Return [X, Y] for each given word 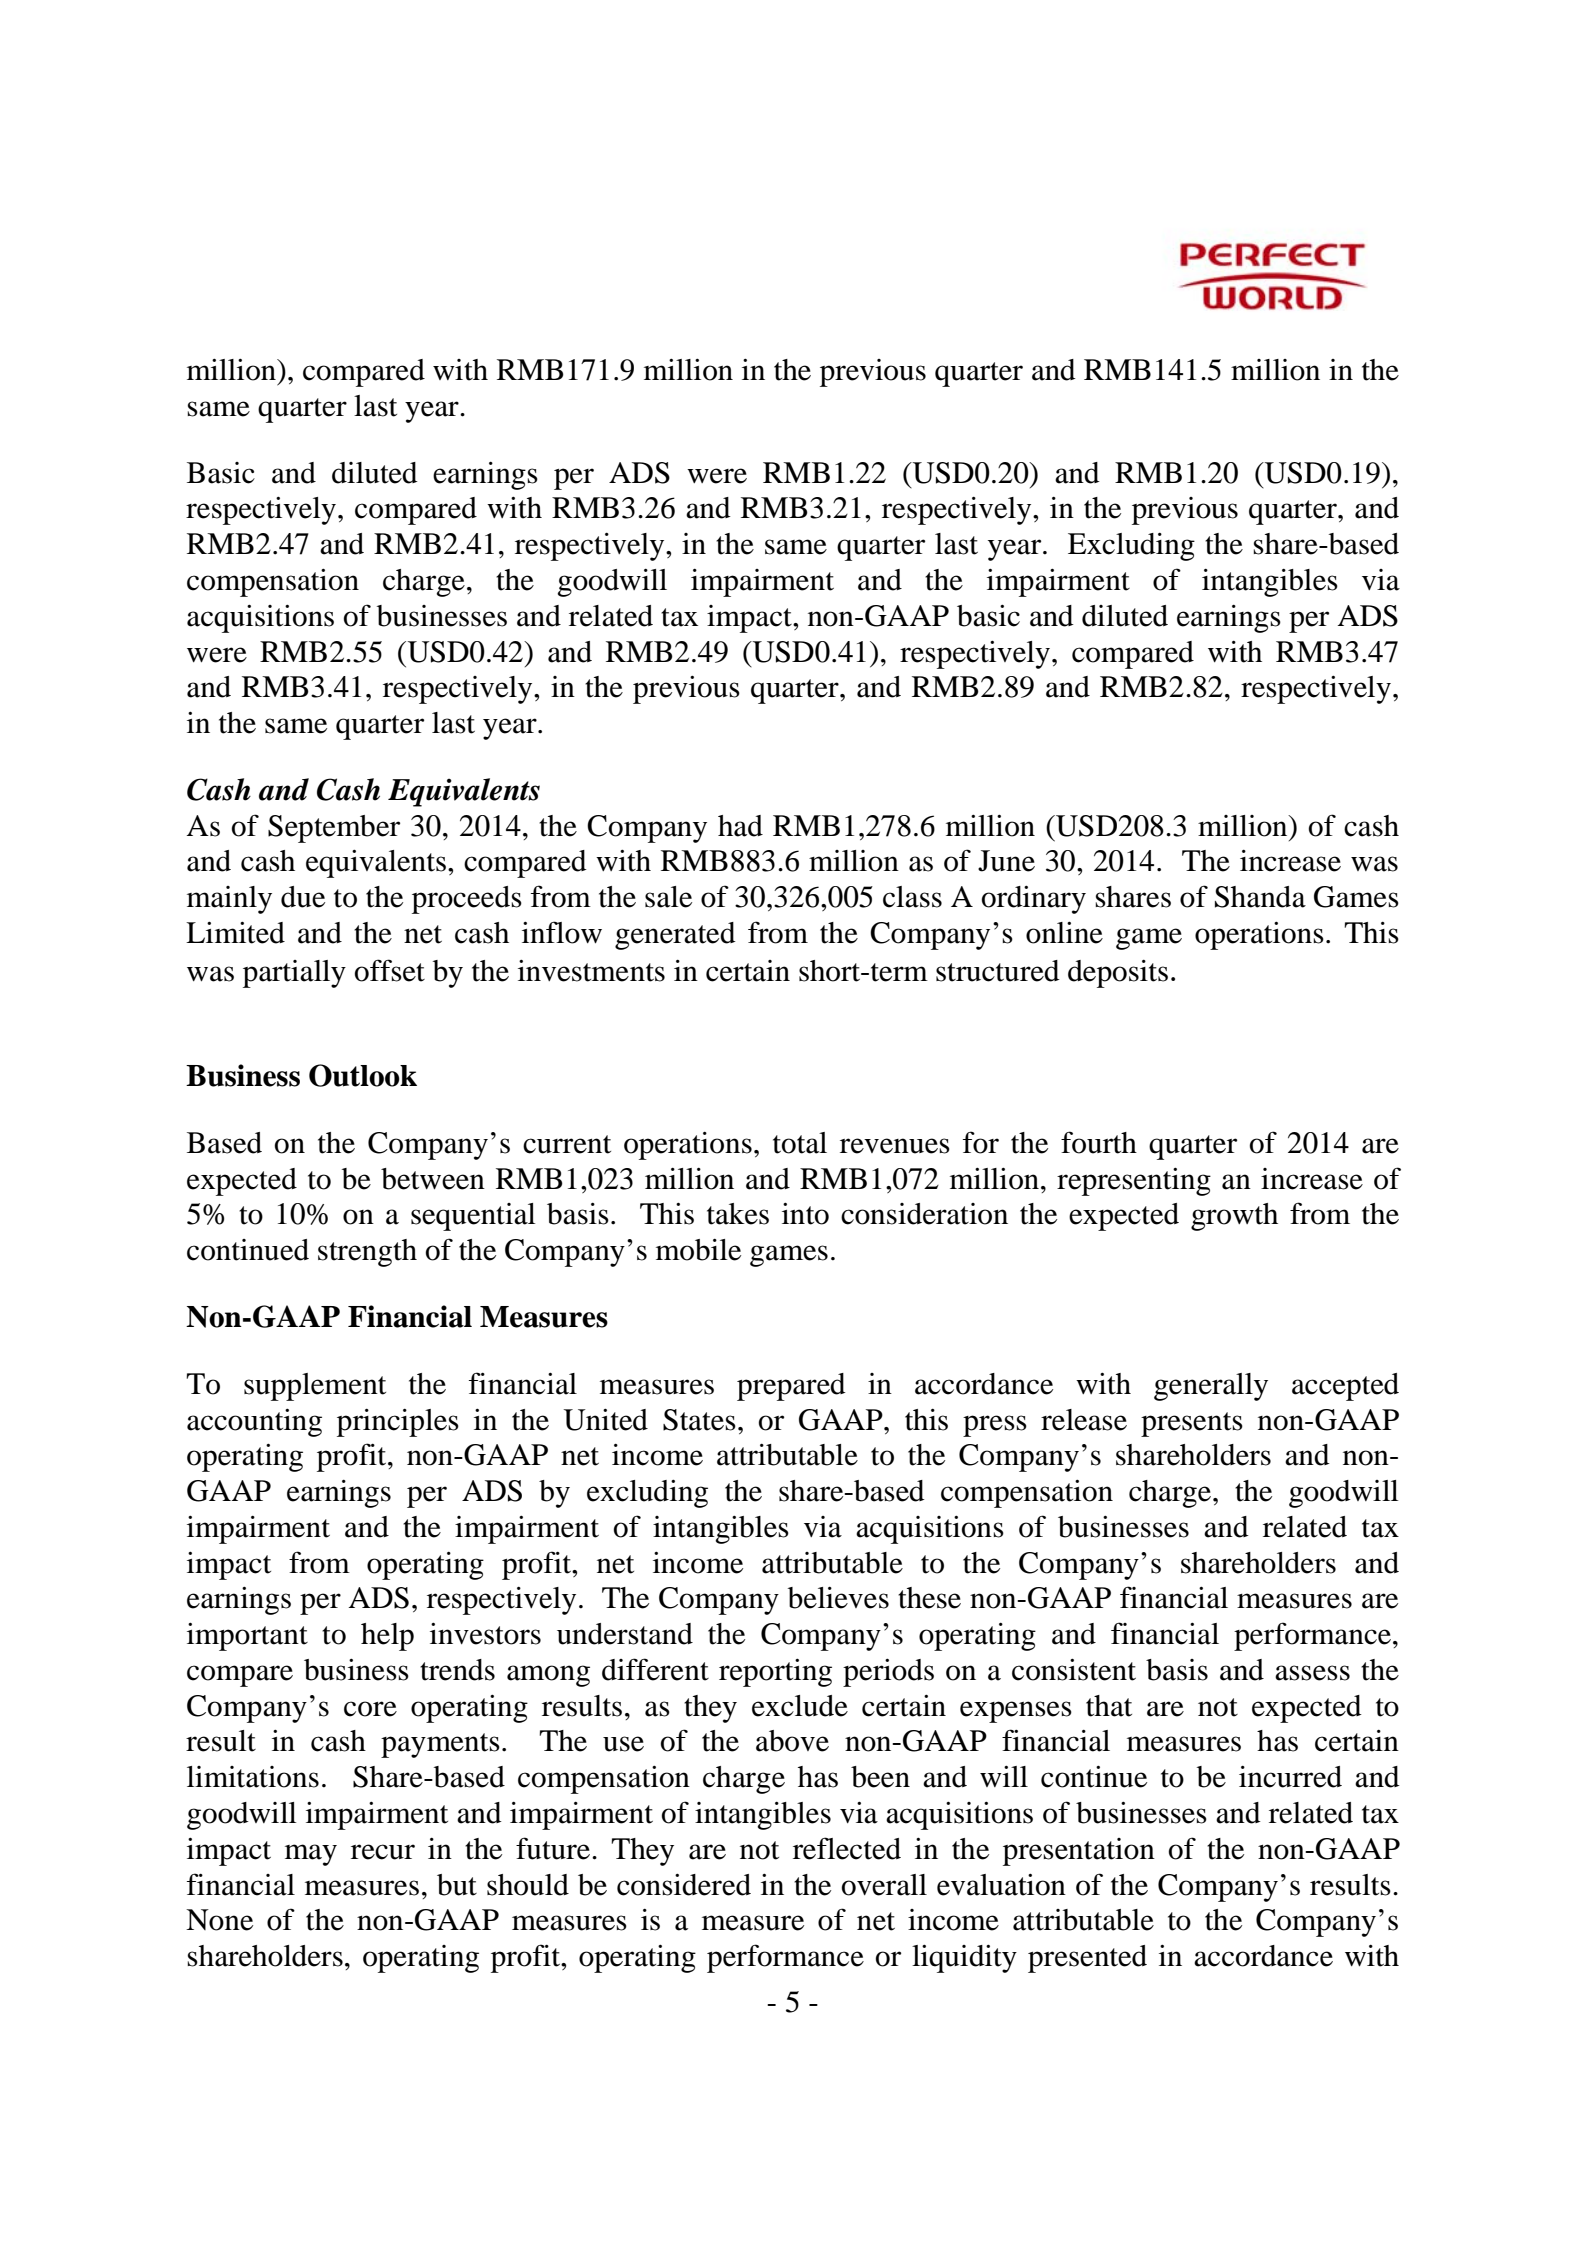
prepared [791, 1387]
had [740, 826]
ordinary [1034, 900]
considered [684, 1885]
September [334, 829]
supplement [315, 1387]
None [219, 1920]
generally [1211, 1387]
